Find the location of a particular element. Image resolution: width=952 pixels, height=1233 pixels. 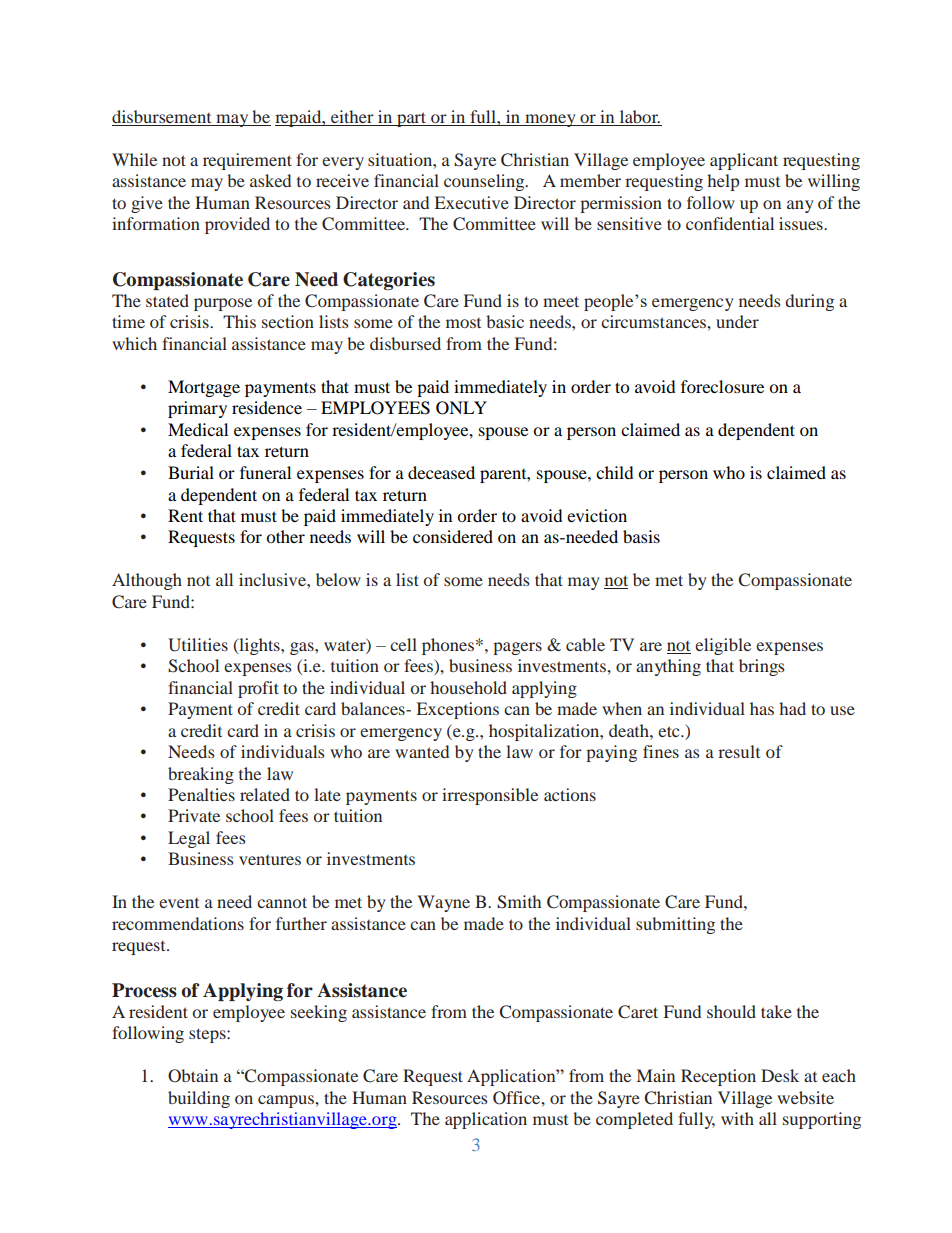

Utilities is located at coordinates (198, 645).
